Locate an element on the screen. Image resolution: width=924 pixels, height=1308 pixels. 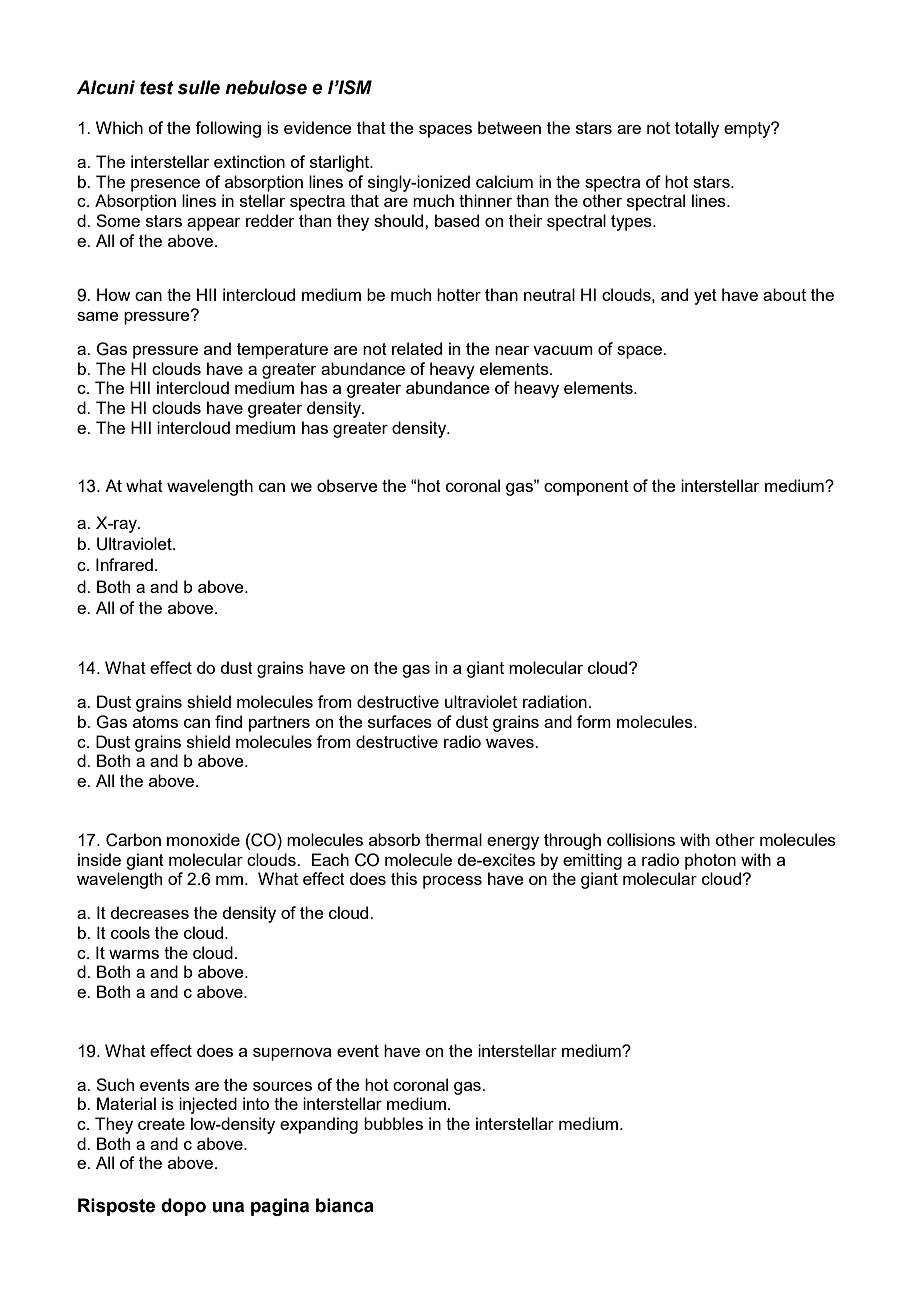
decreases is located at coordinates (149, 912).
